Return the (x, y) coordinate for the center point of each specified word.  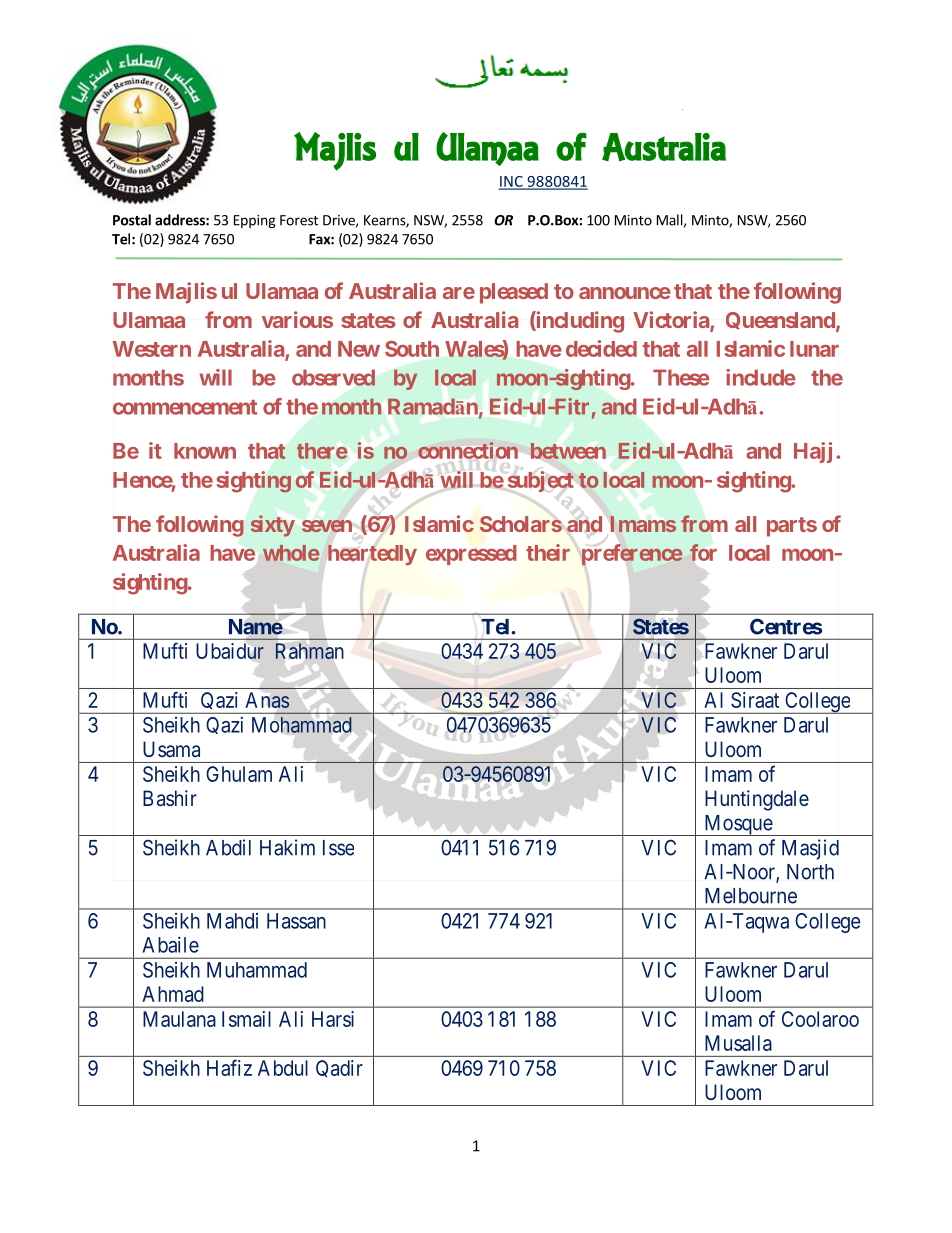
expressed (471, 555)
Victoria (672, 321)
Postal (132, 220)
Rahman (309, 651)
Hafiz (229, 1067)
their (548, 552)
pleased (514, 293)
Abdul (283, 1068)
